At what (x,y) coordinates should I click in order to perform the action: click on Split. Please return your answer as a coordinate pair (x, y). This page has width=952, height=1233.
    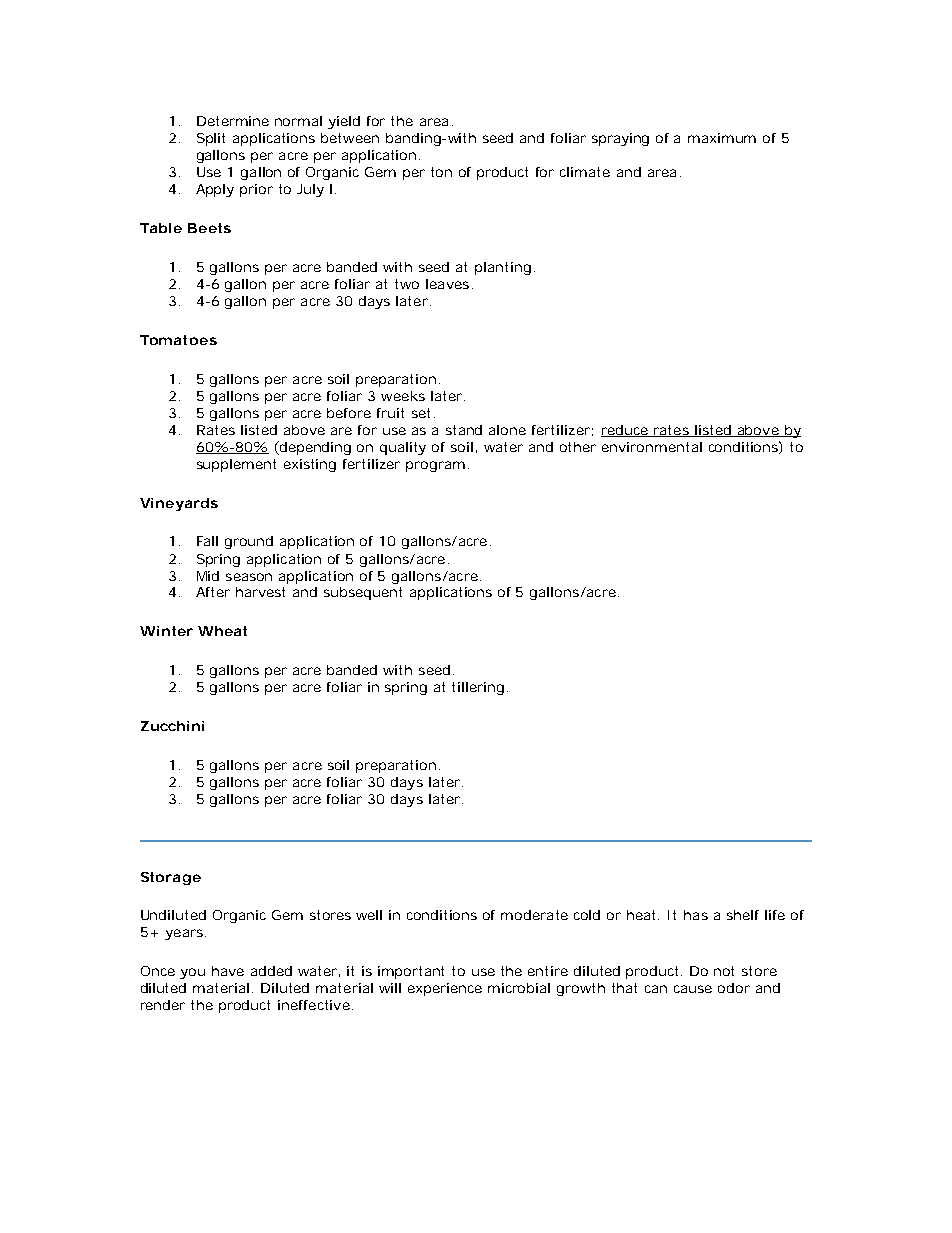
    Looking at the image, I should click on (211, 139).
